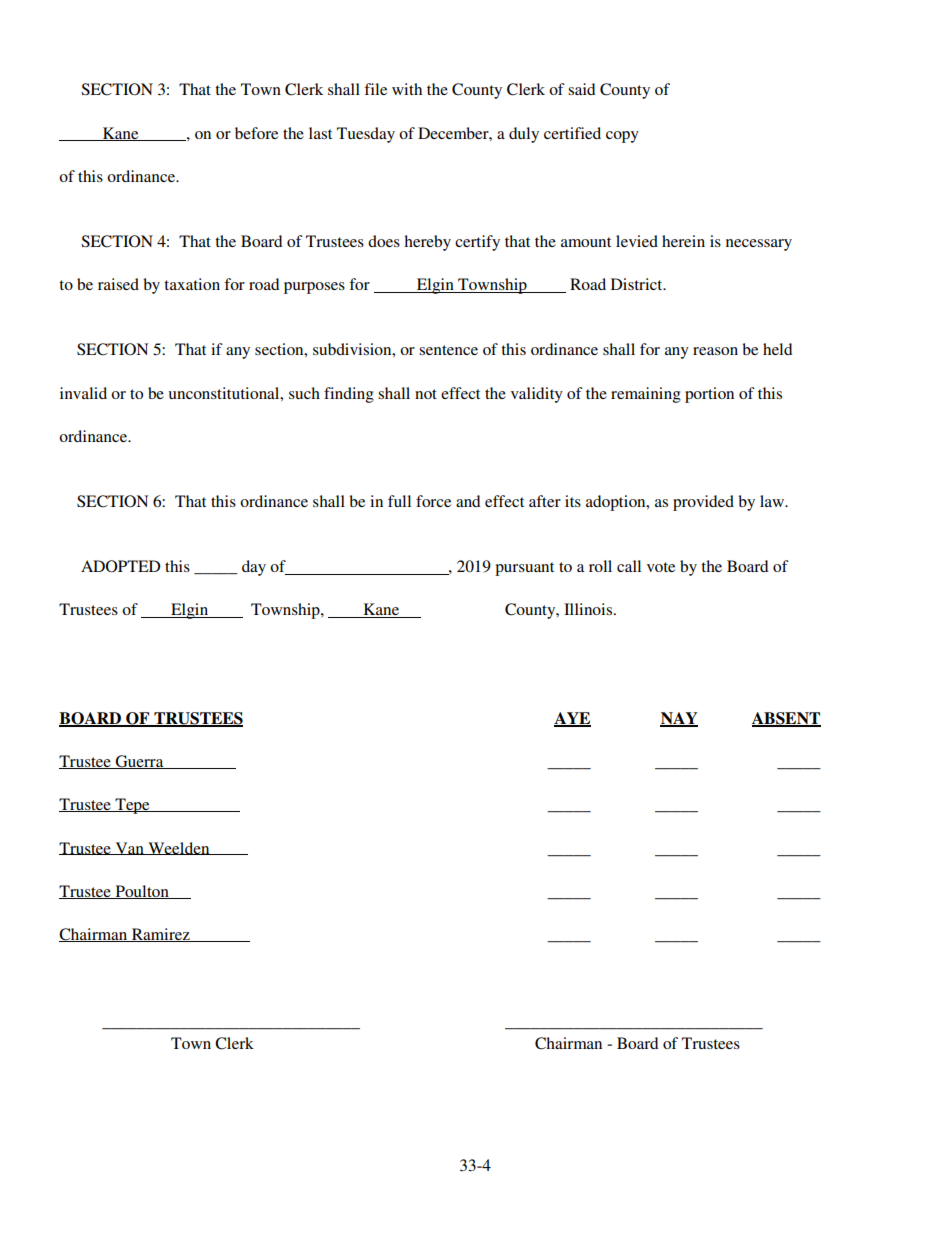 Image resolution: width=952 pixels, height=1233 pixels. What do you see at coordinates (426, 394) in the document?
I see `not` at bounding box center [426, 394].
